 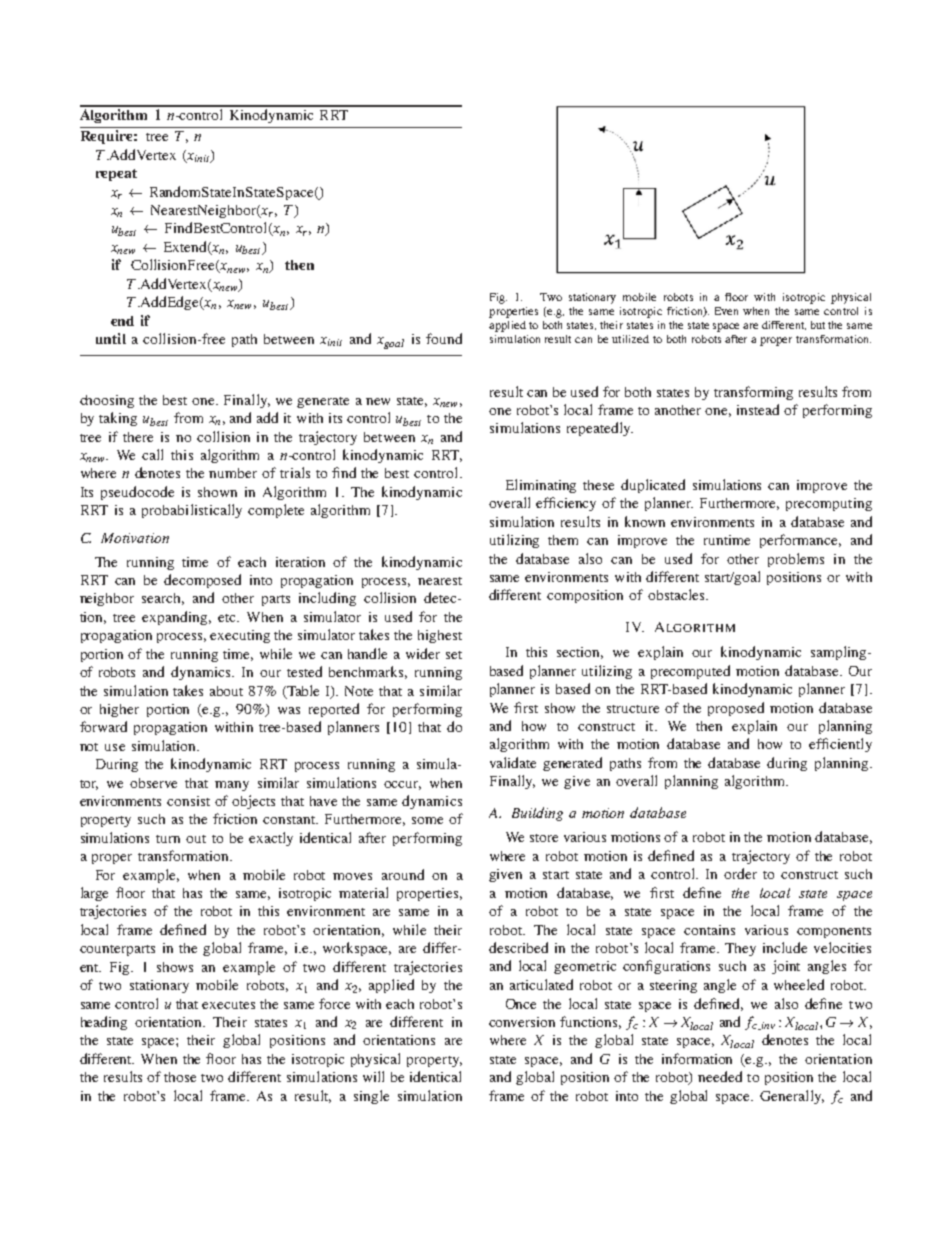 I want to click on those, so click(x=180, y=1077).
